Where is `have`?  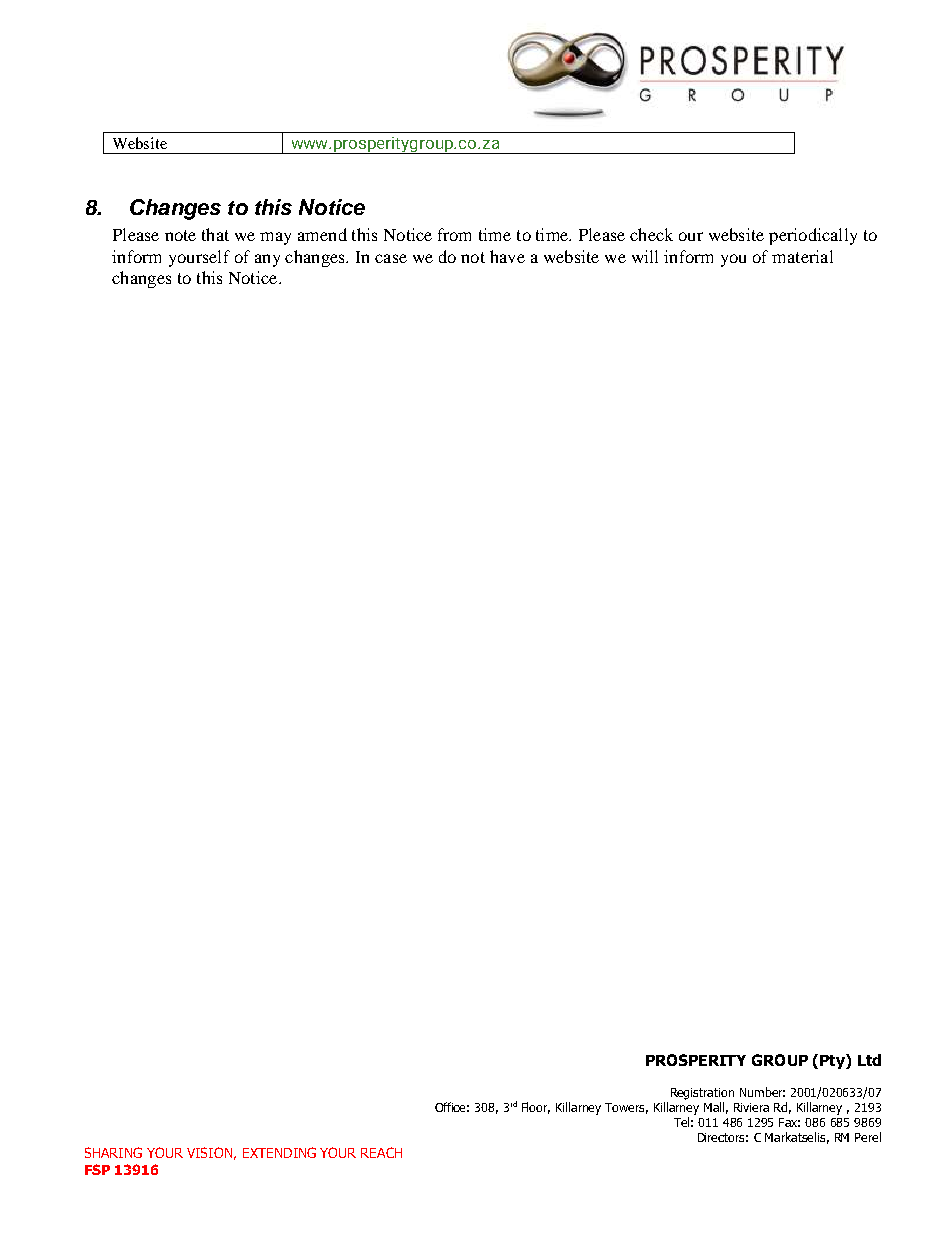
have is located at coordinates (507, 256).
